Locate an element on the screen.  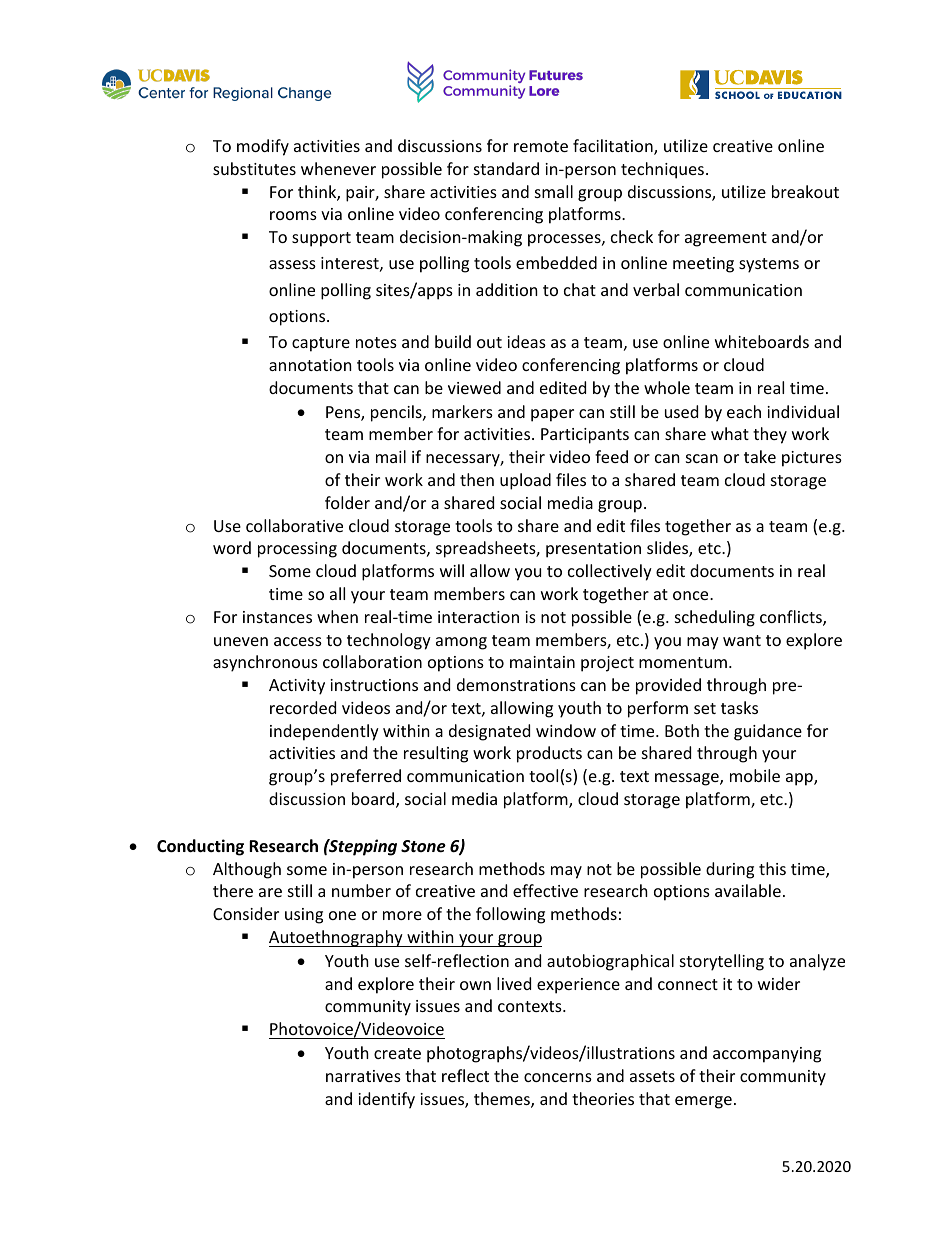
upload is located at coordinates (525, 481).
